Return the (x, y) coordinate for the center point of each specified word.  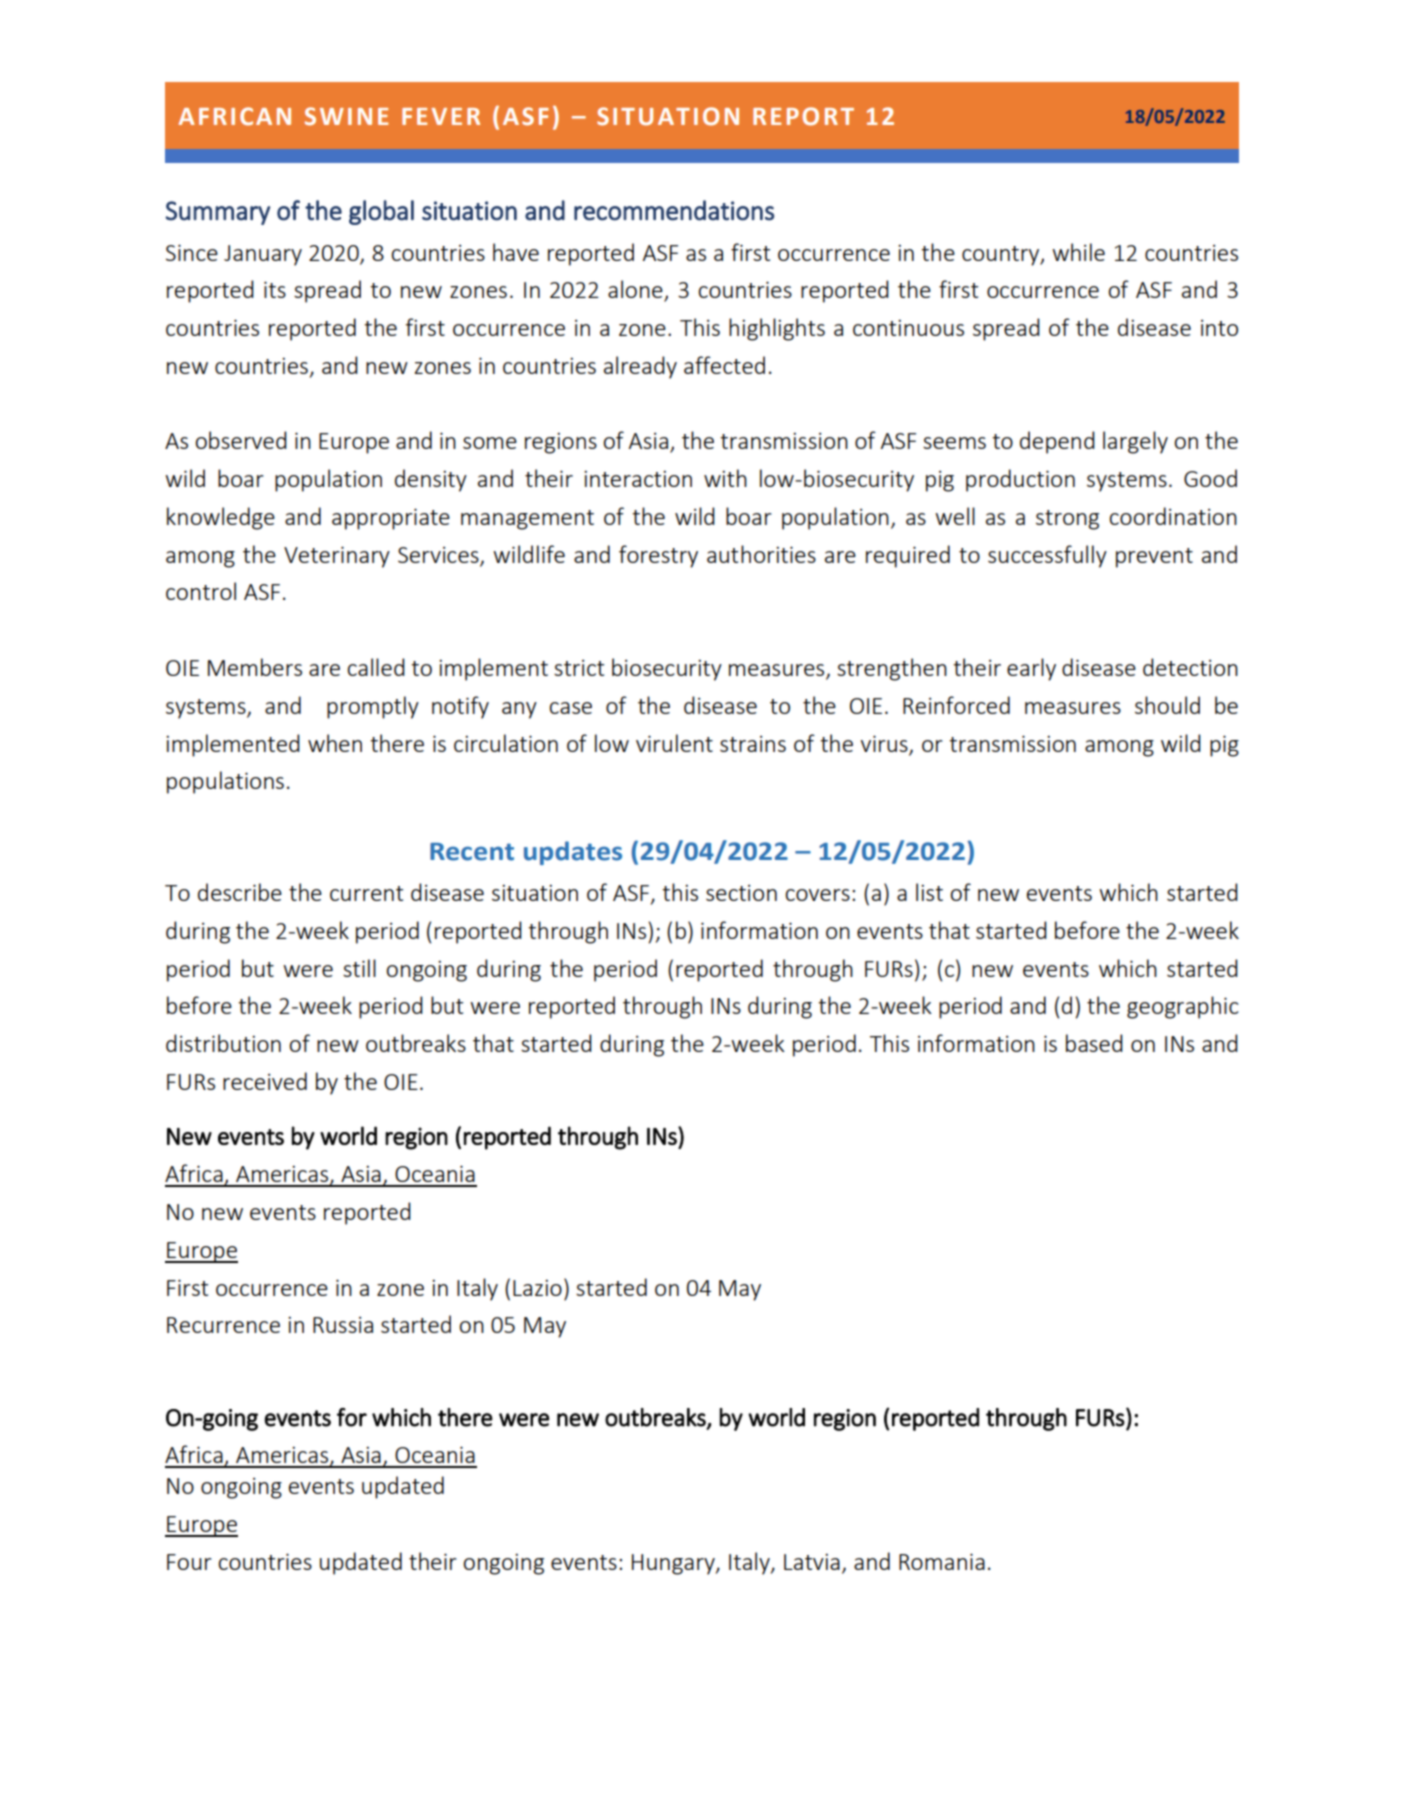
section (741, 893)
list (929, 892)
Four (189, 1562)
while (1078, 252)
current (366, 893)
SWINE (346, 116)
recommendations (674, 210)
